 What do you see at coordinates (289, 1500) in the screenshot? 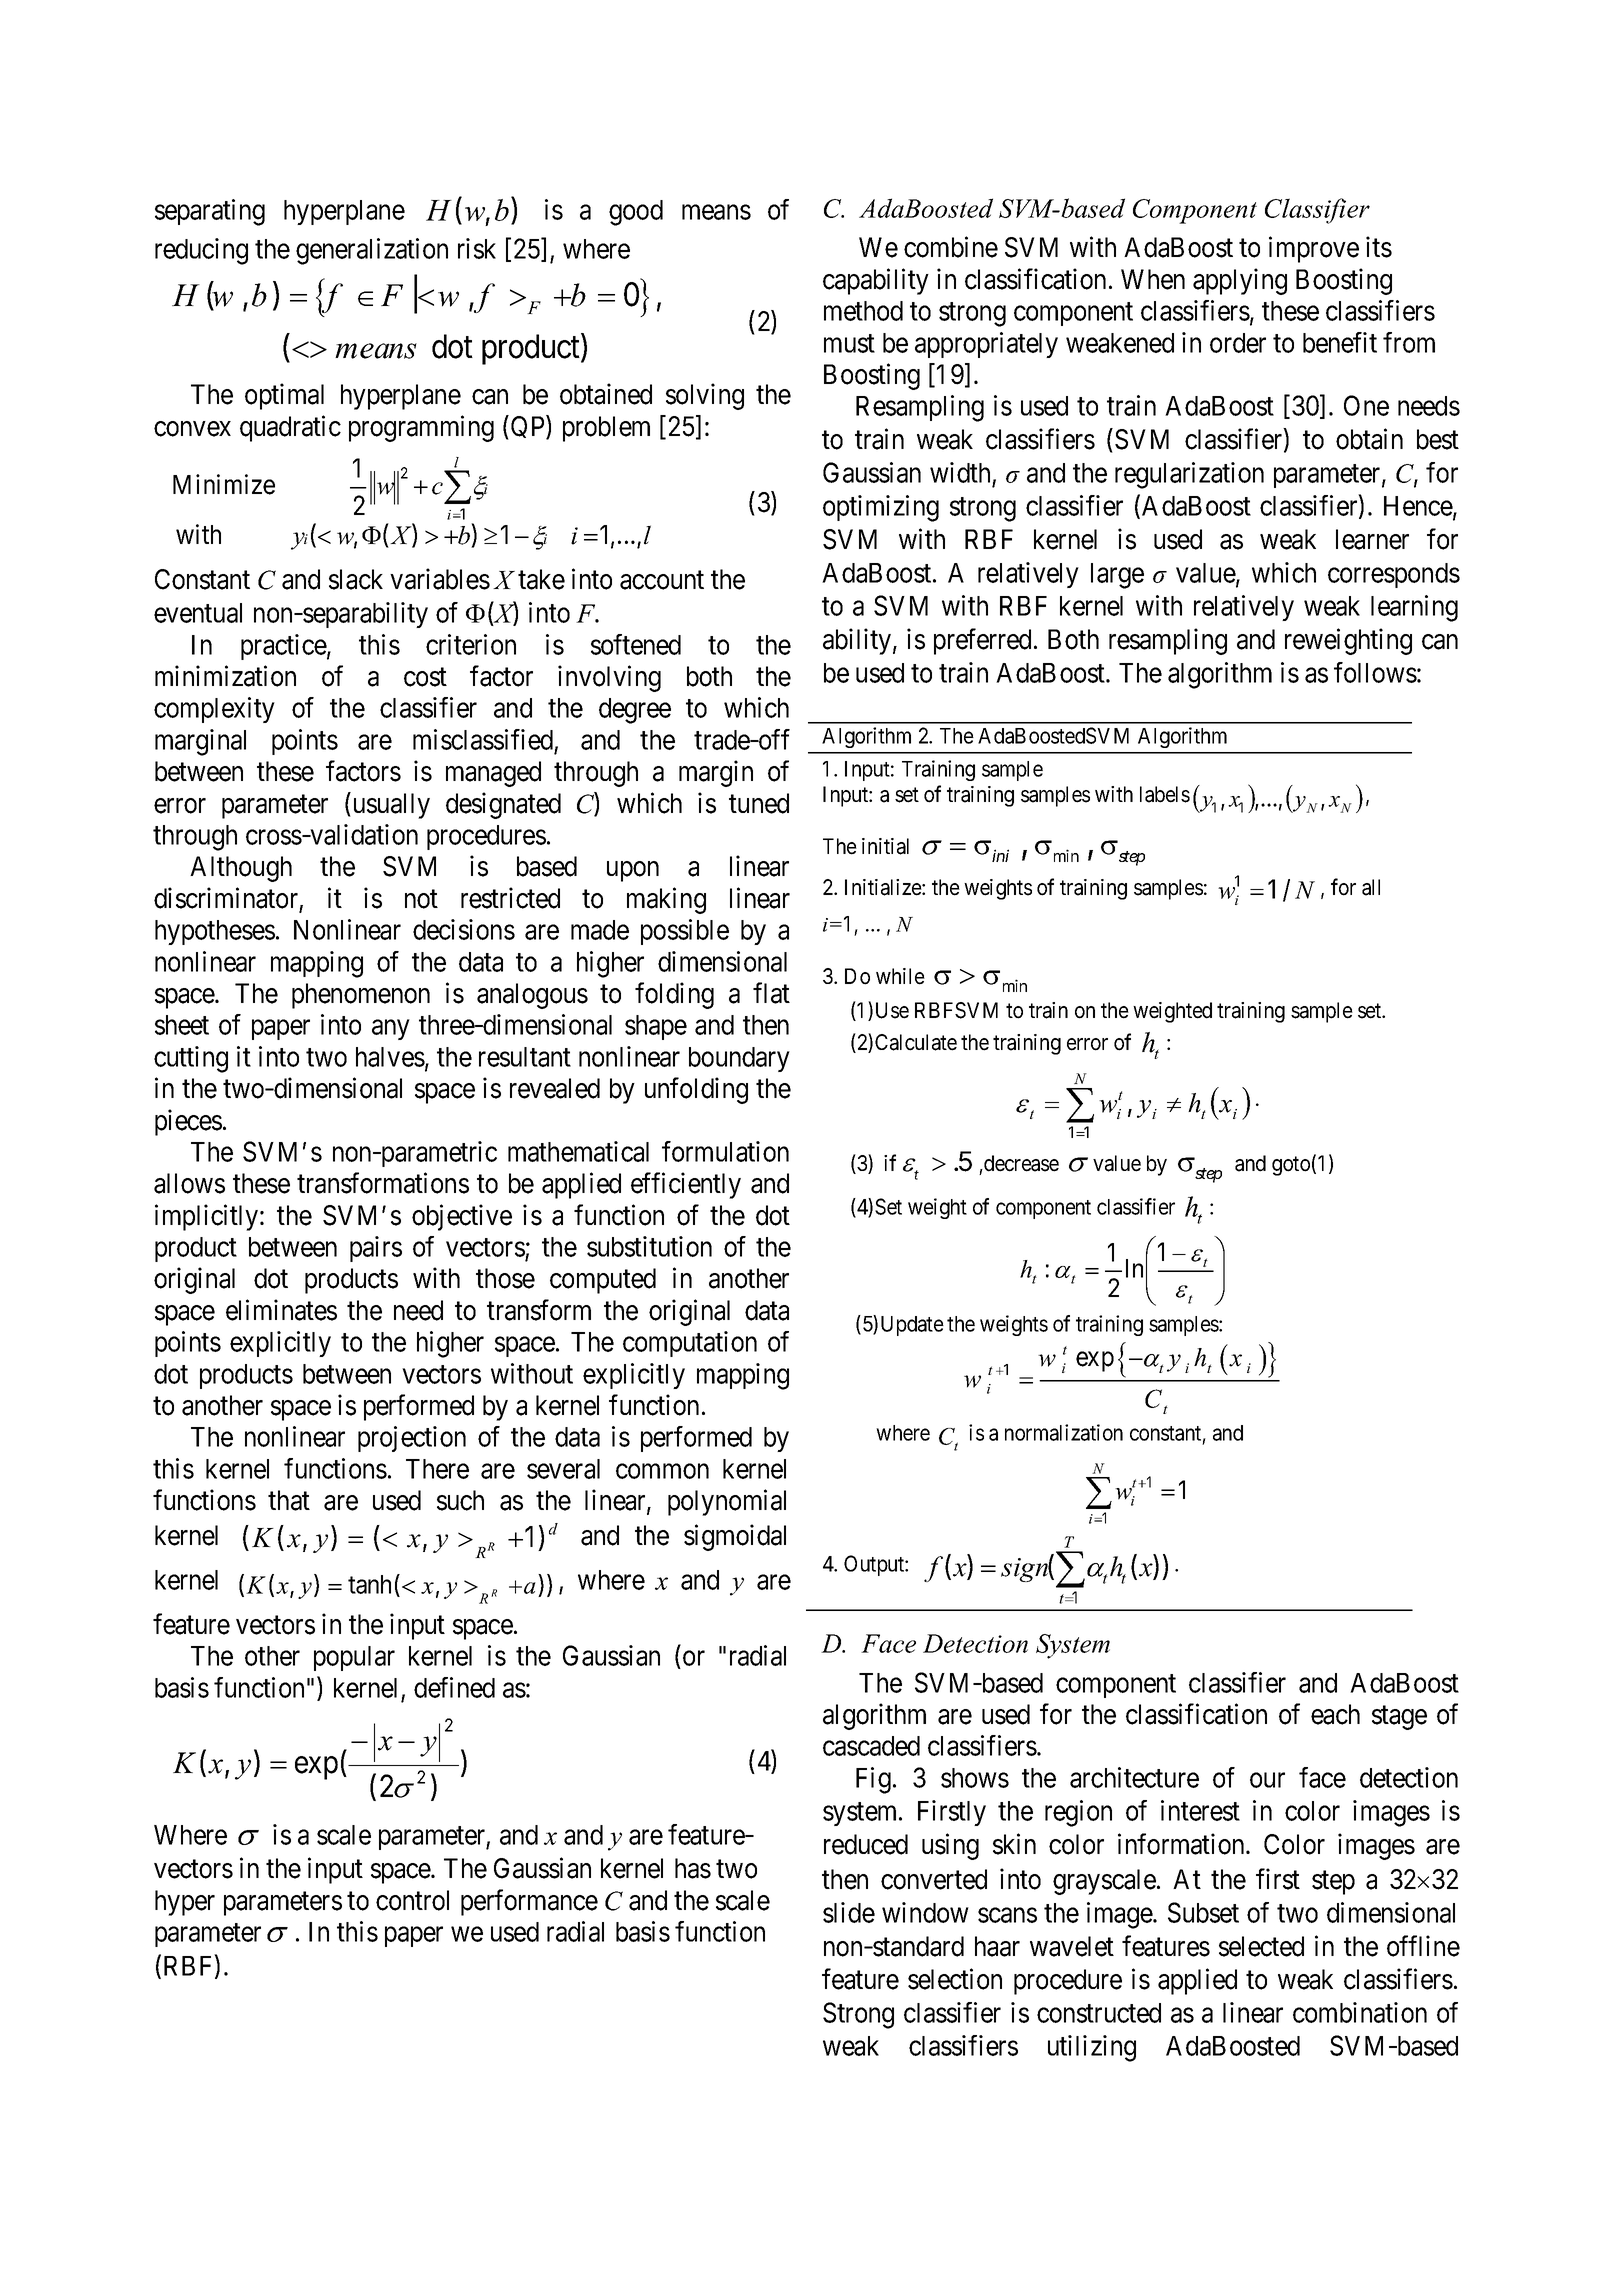
I see `that` at bounding box center [289, 1500].
